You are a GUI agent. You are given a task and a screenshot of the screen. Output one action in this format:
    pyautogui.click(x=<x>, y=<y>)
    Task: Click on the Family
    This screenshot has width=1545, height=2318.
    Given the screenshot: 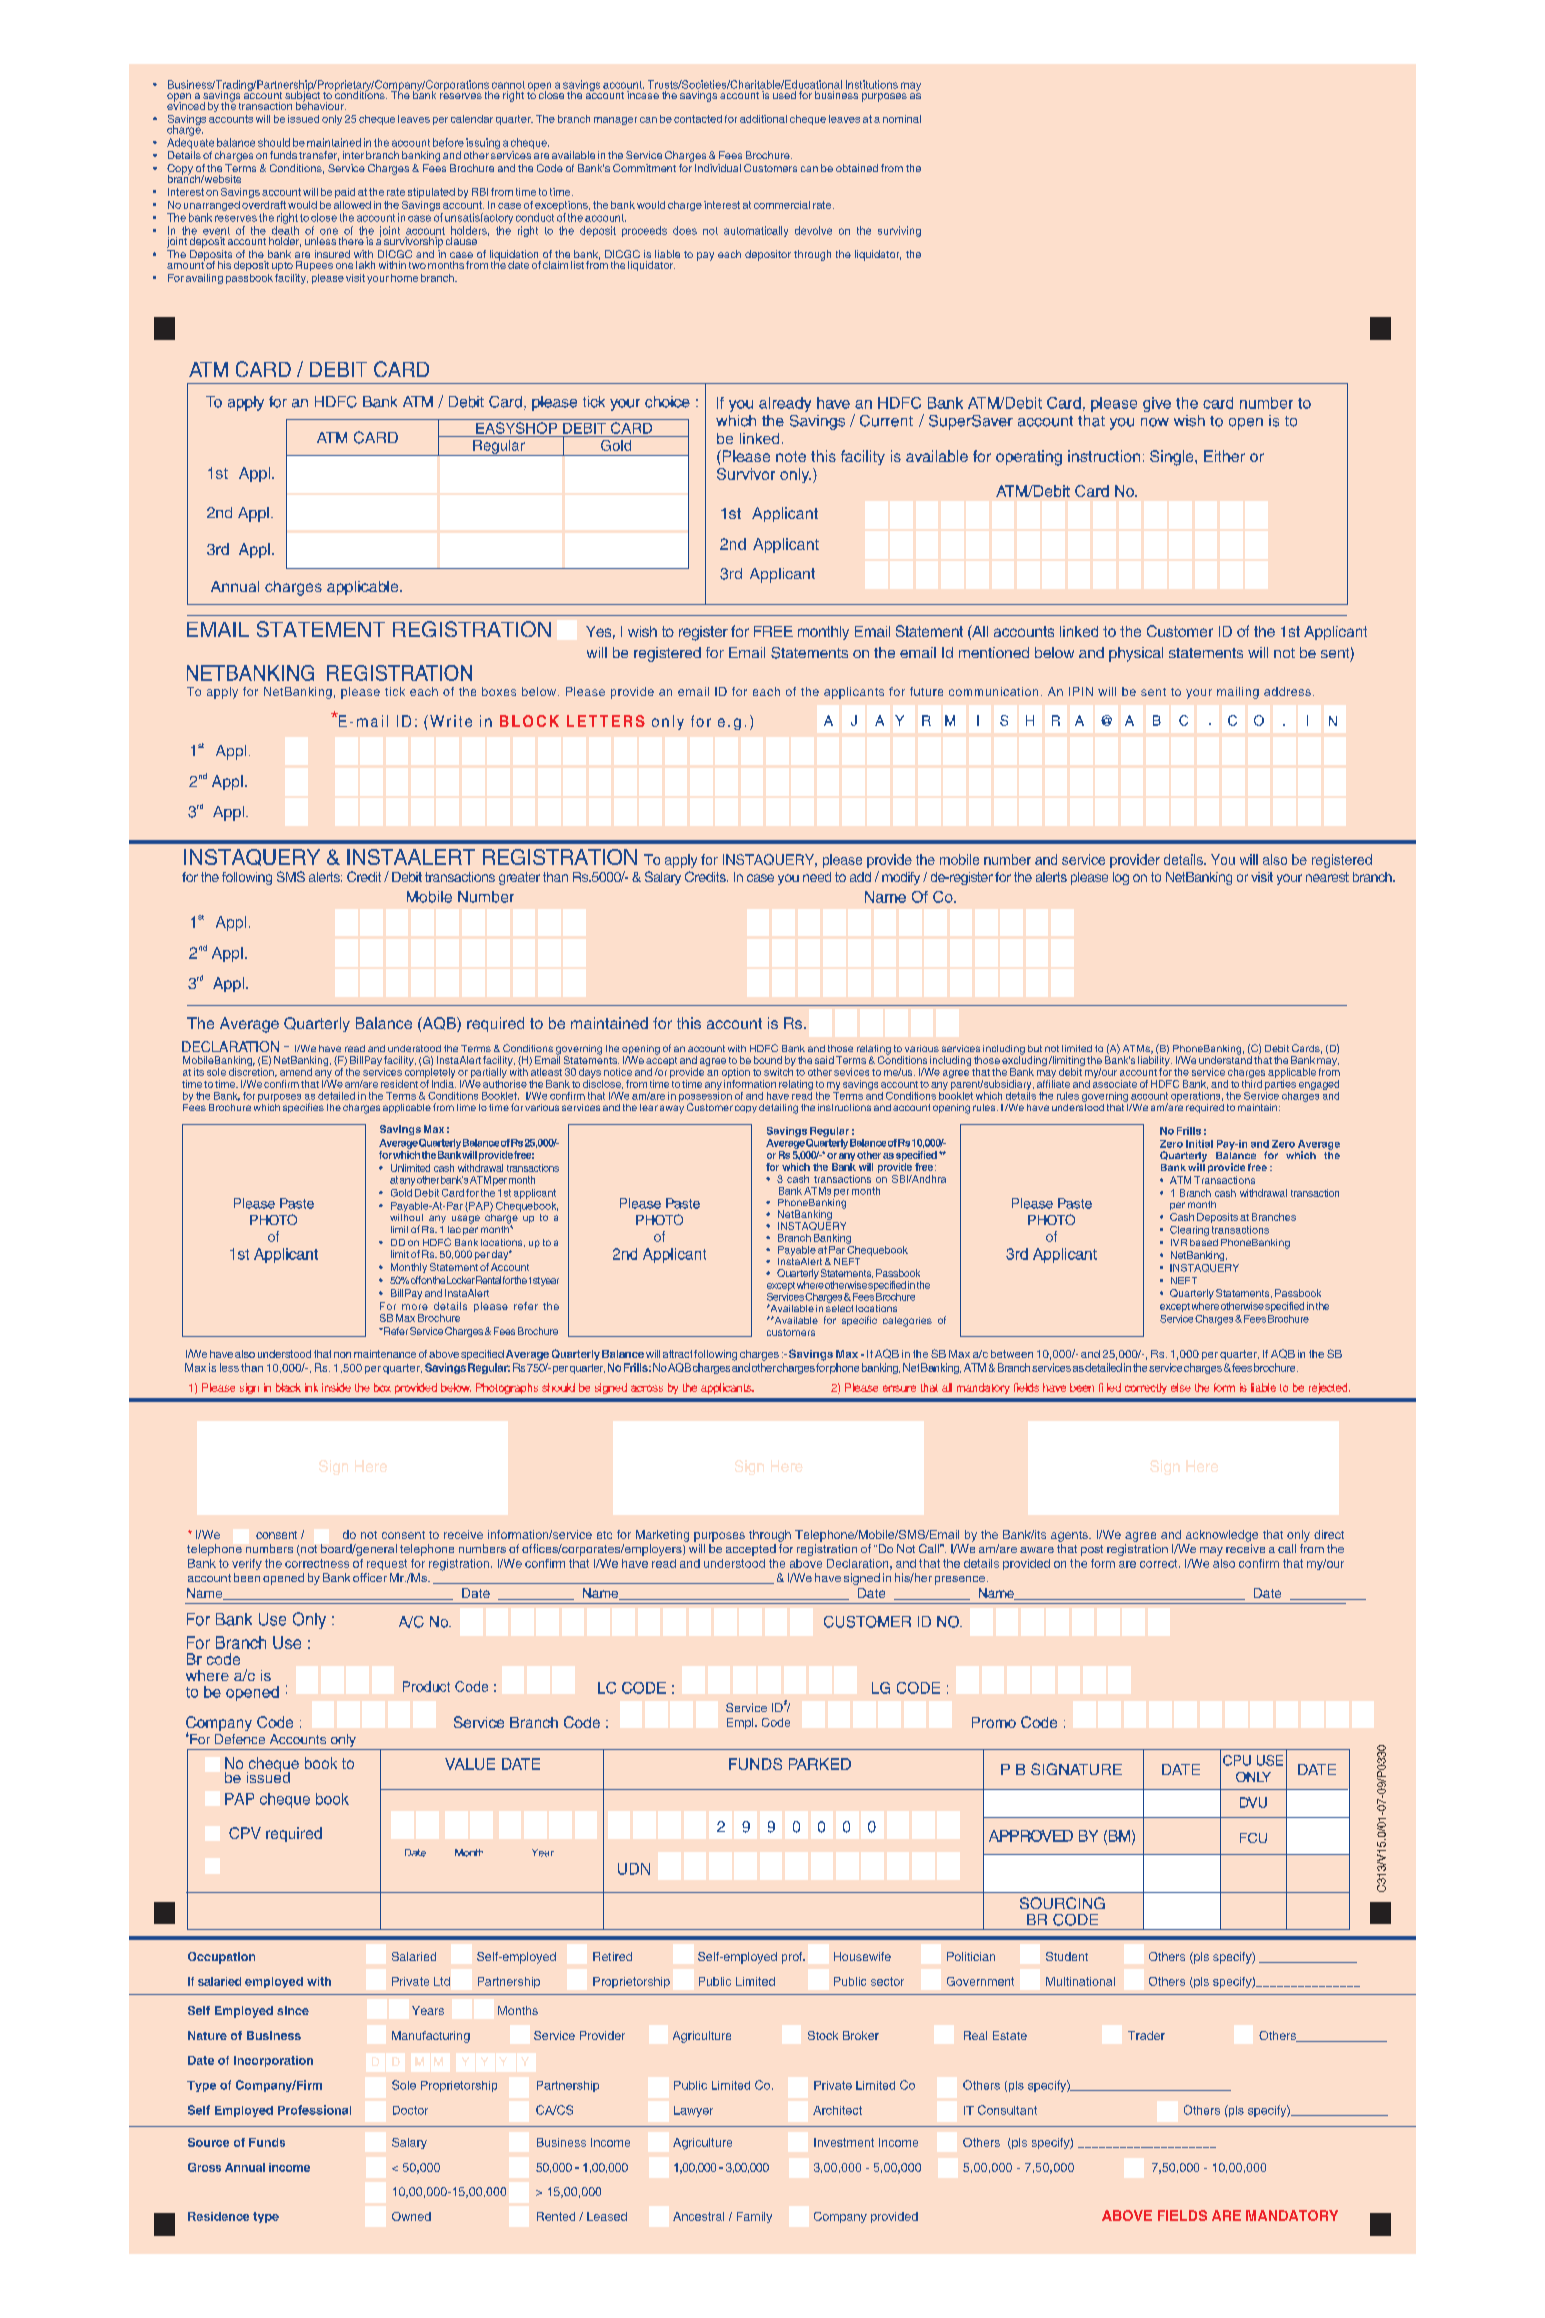 What is the action you would take?
    pyautogui.click(x=754, y=2217)
